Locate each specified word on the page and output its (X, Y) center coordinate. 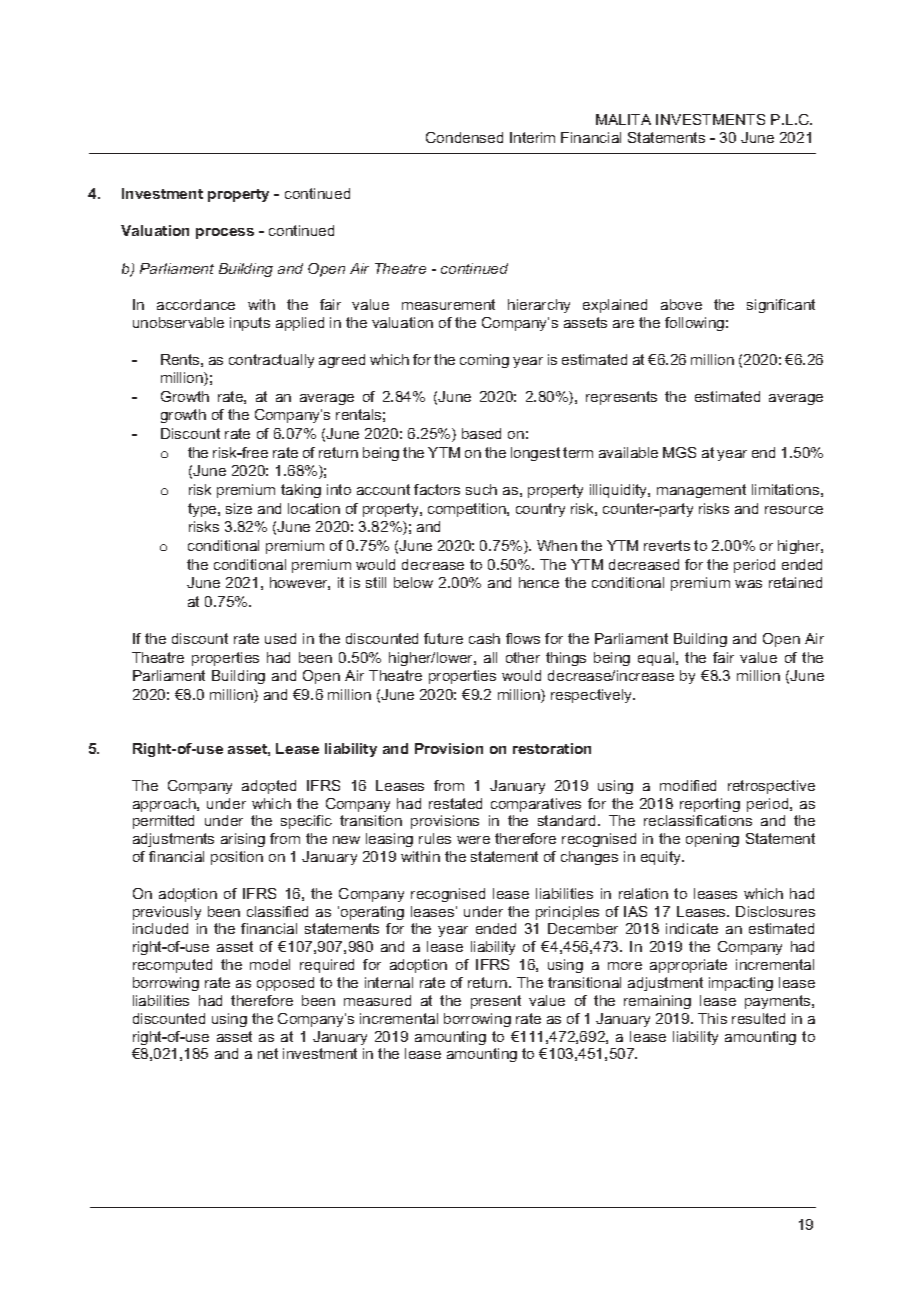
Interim (532, 137)
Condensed (464, 137)
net (268, 1053)
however (300, 583)
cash (484, 638)
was (748, 584)
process (225, 233)
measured (377, 1000)
